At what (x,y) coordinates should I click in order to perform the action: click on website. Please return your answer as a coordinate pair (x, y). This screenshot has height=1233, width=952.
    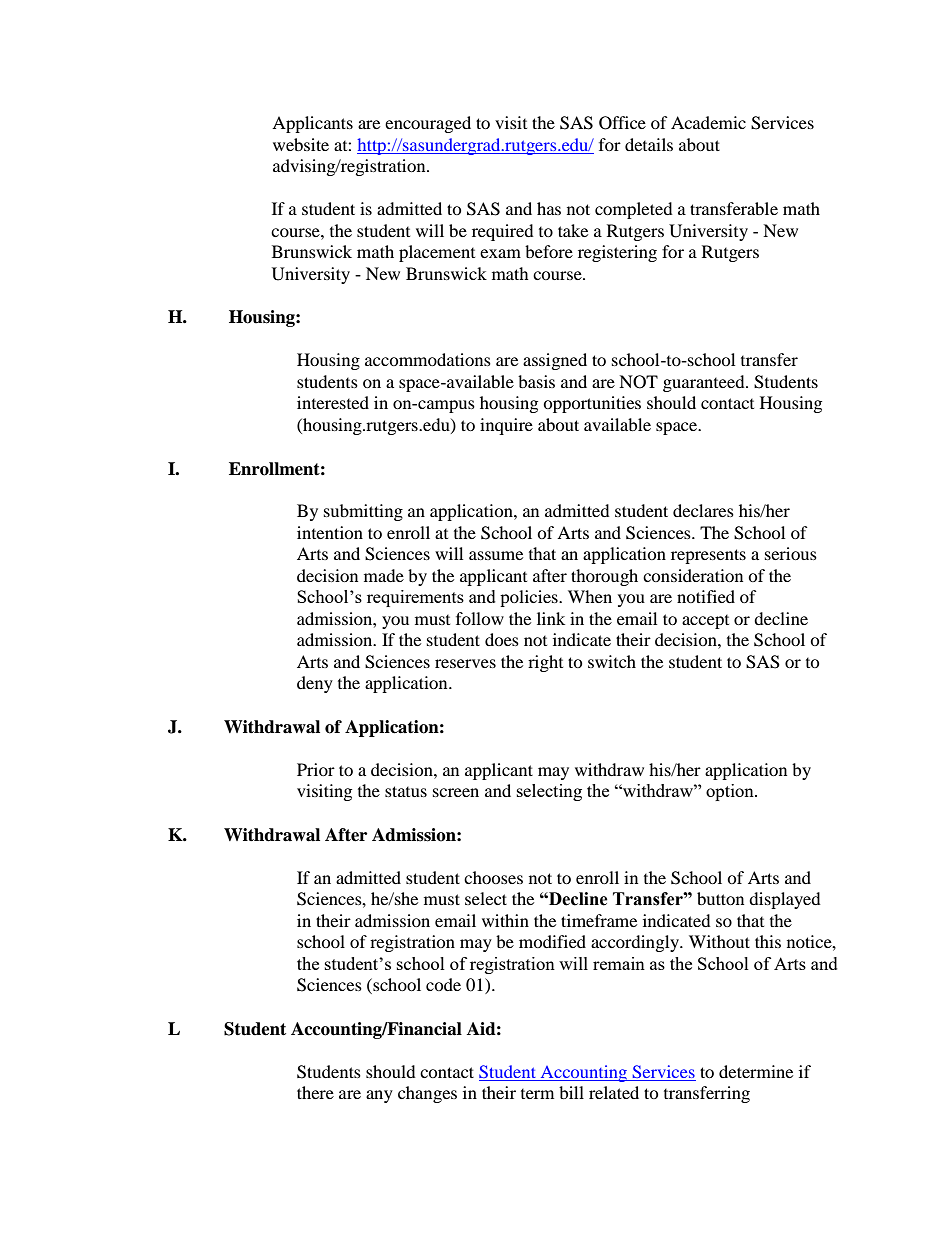
    Looking at the image, I should click on (301, 144).
